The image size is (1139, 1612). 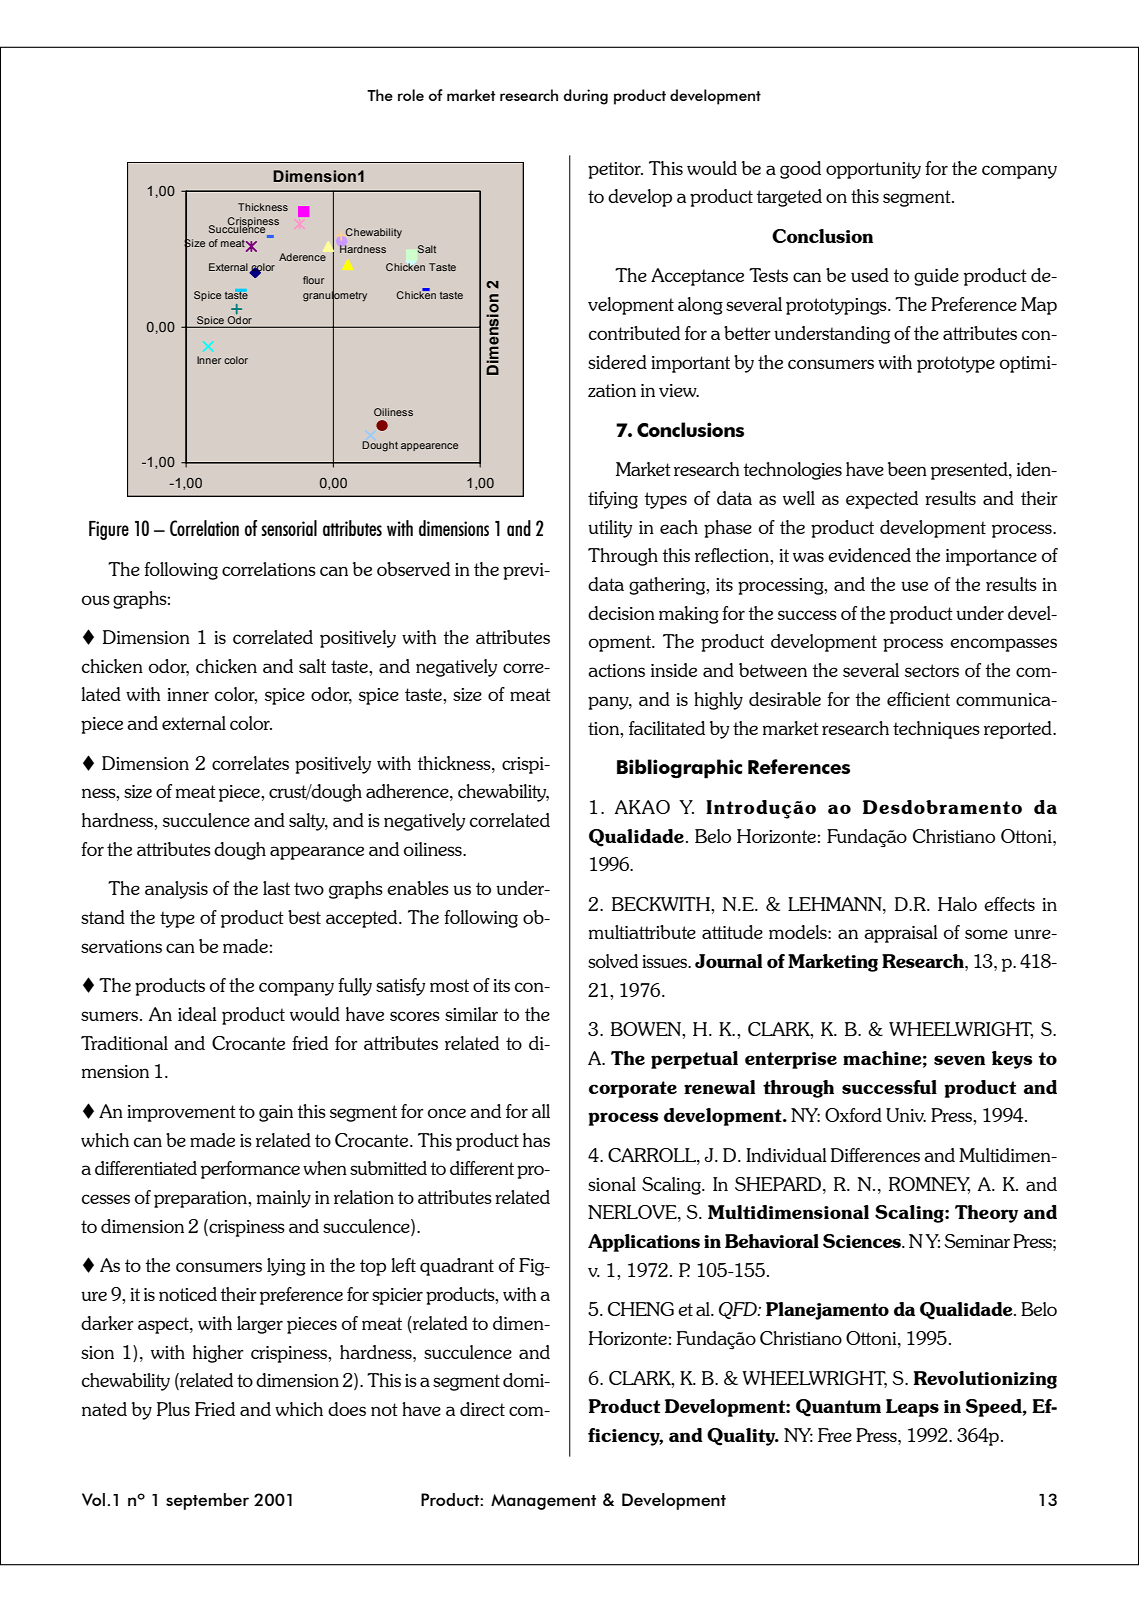 What do you see at coordinates (317, 853) in the image?
I see `appearance` at bounding box center [317, 853].
